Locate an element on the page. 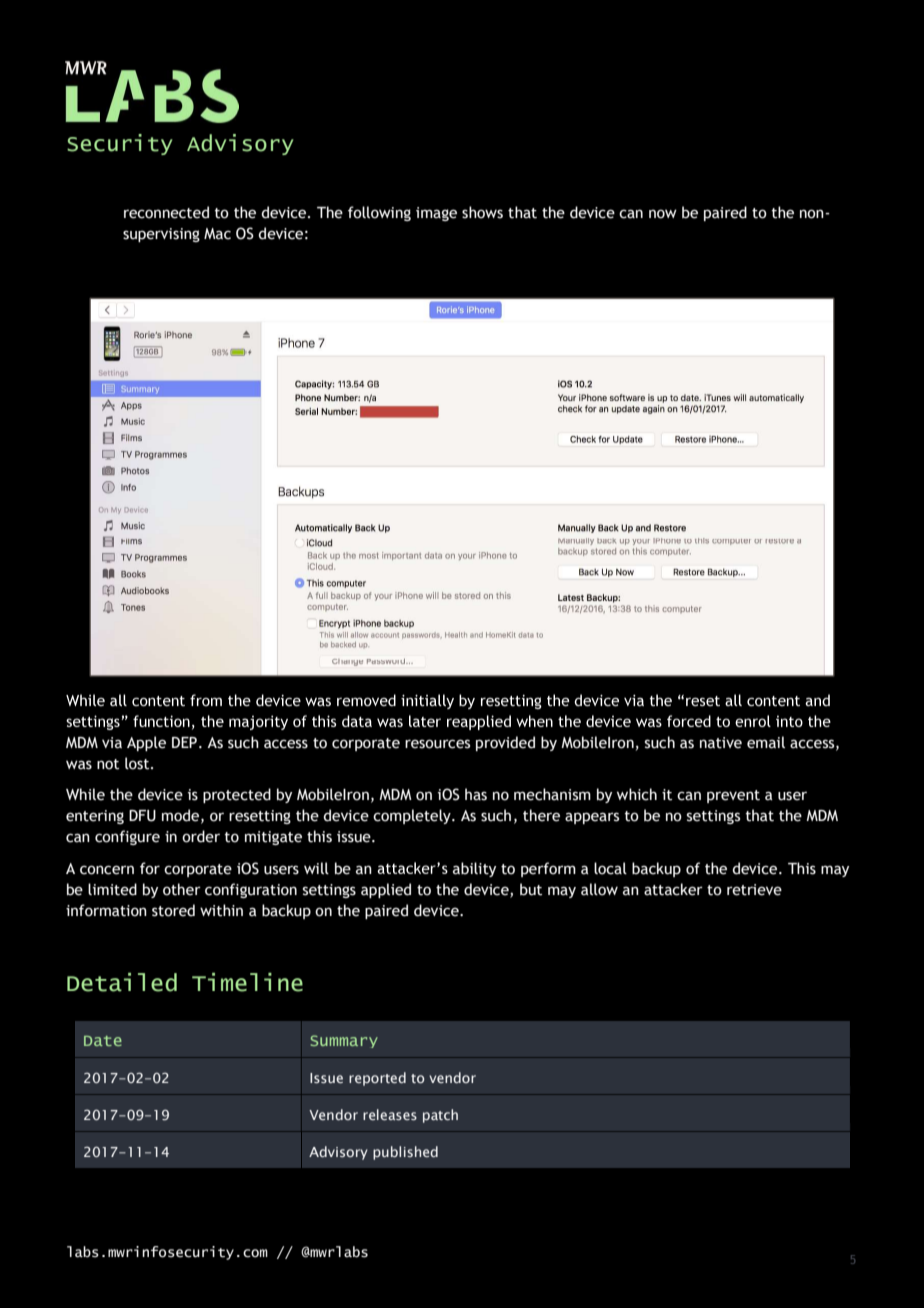 This page has width=924, height=1308. Apple is located at coordinates (146, 743).
